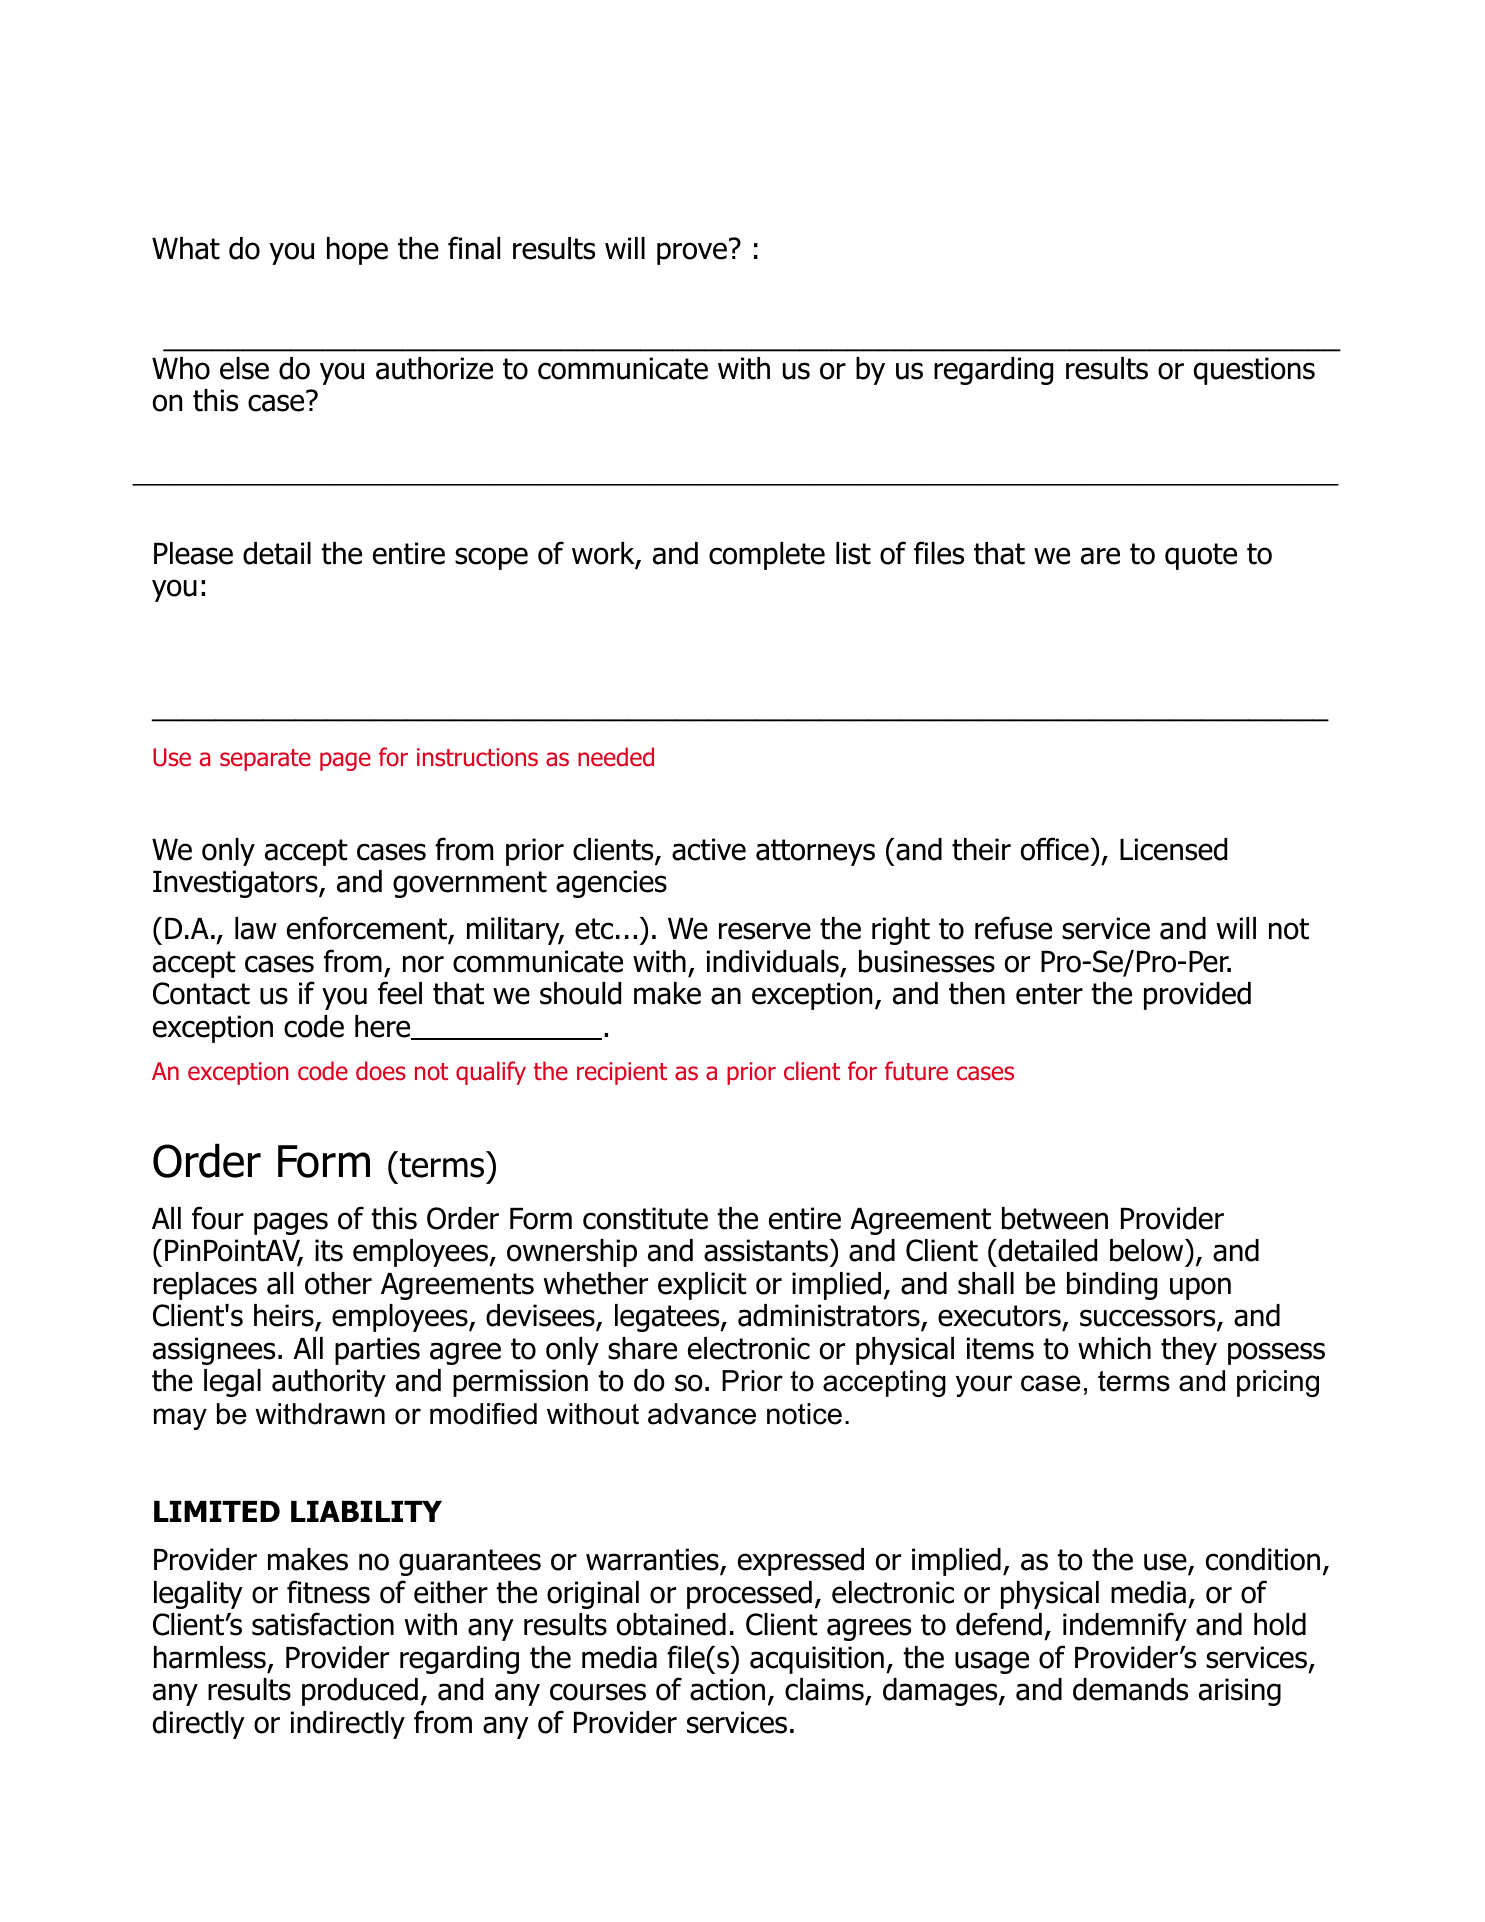  Describe the element at coordinates (1125, 1626) in the image. I see `indemnify` at that location.
